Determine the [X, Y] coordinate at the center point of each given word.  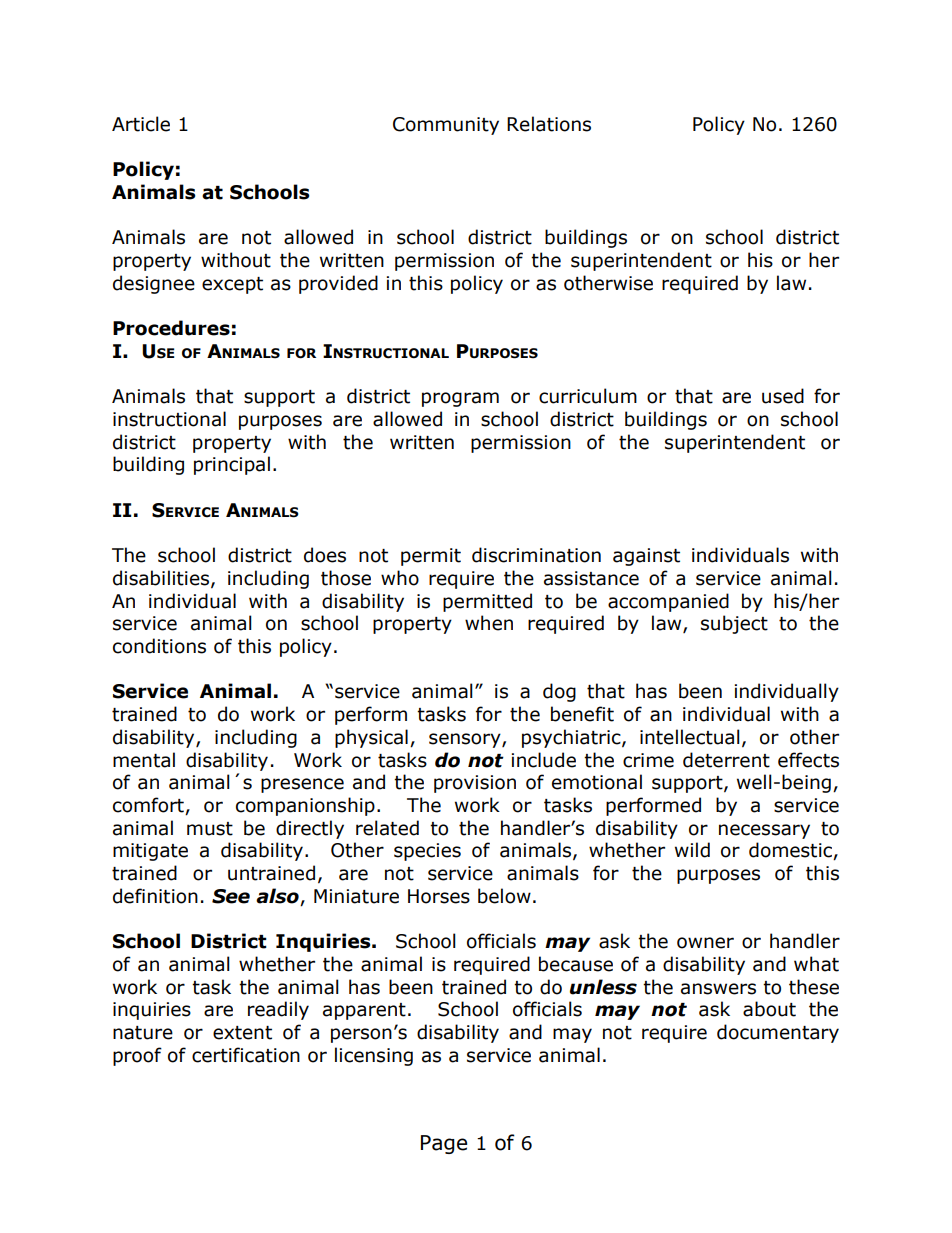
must [210, 829]
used [783, 396]
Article [141, 124]
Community [446, 126]
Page [444, 1144]
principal [232, 465]
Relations [549, 124]
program [460, 399]
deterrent [726, 760]
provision [475, 784]
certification [246, 1055]
